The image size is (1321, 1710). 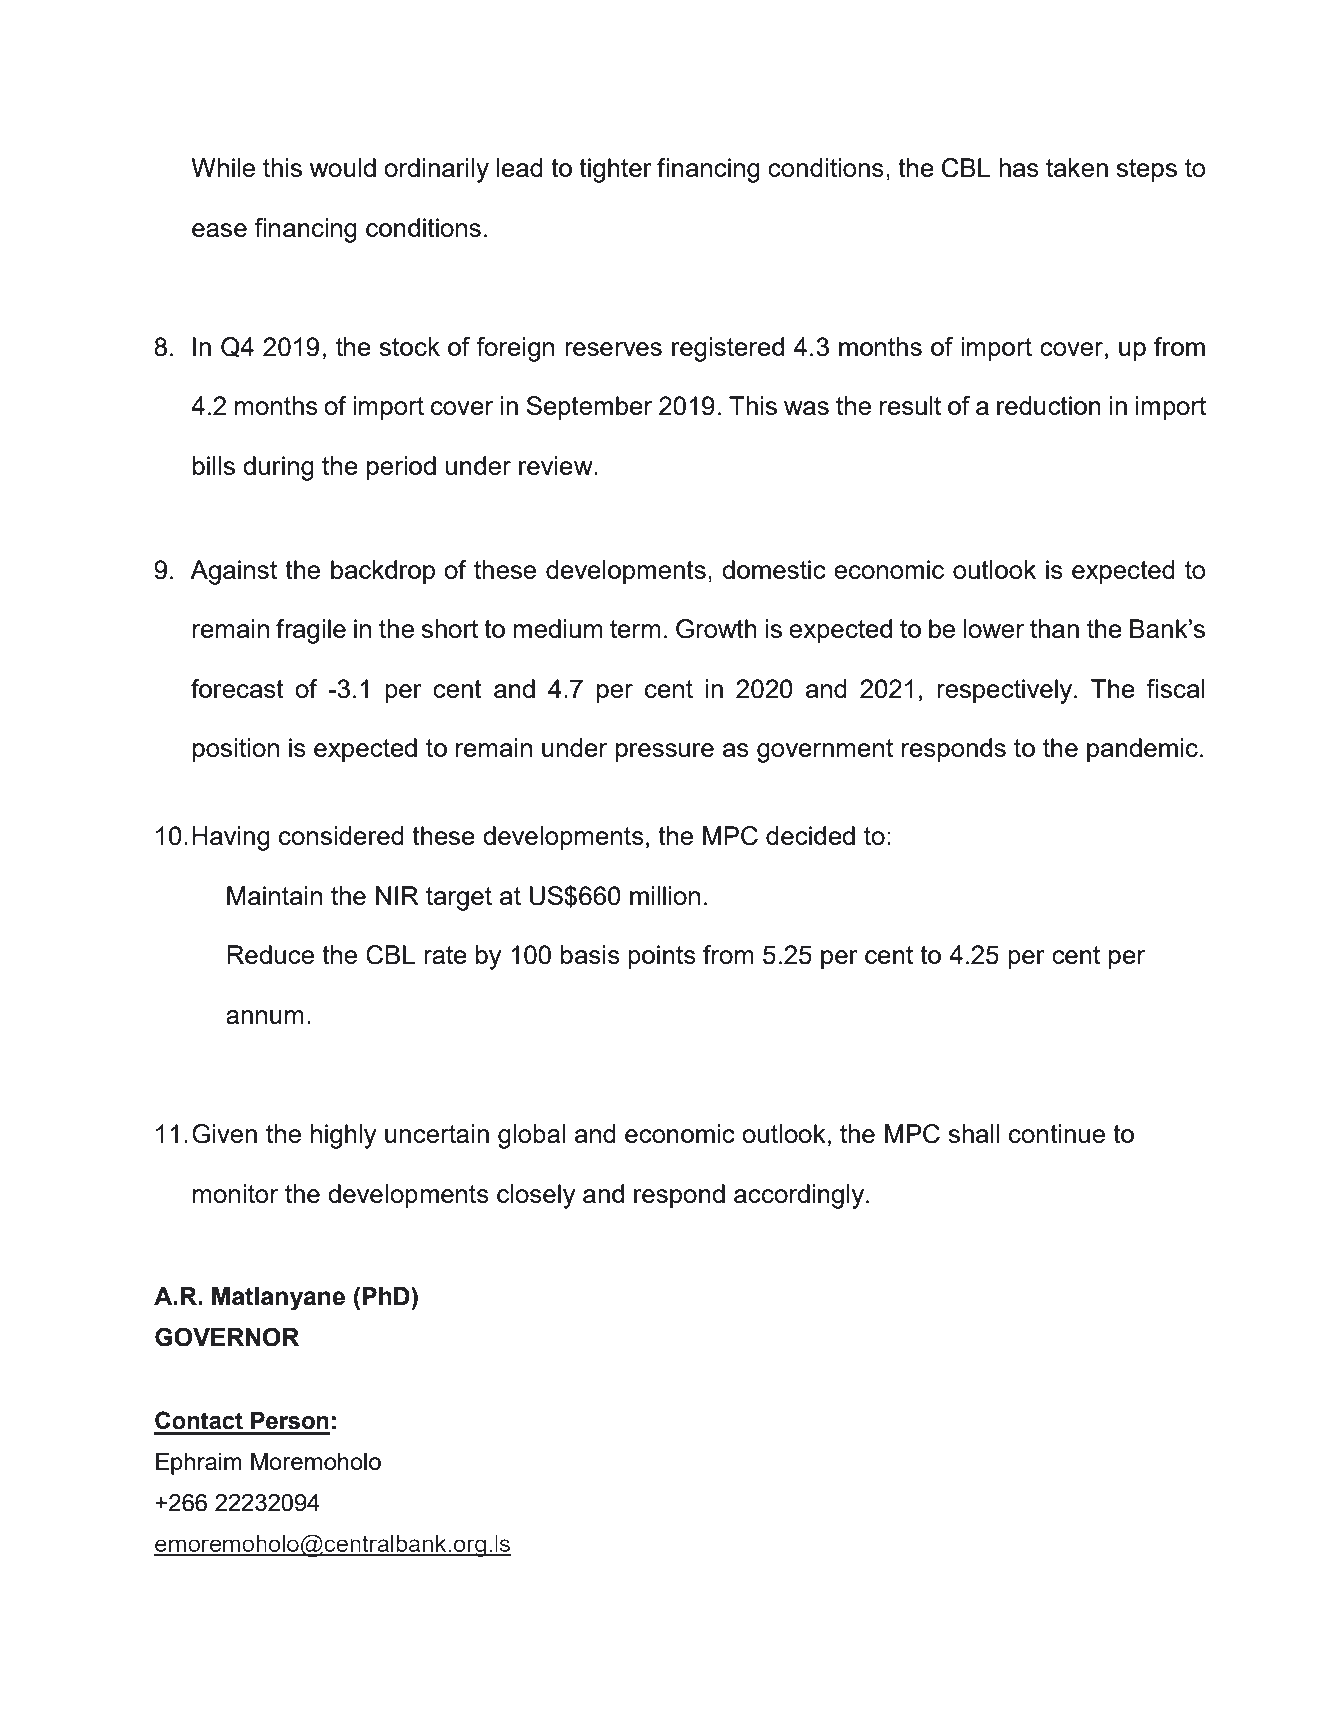 I want to click on Ephraim, so click(x=199, y=1464).
